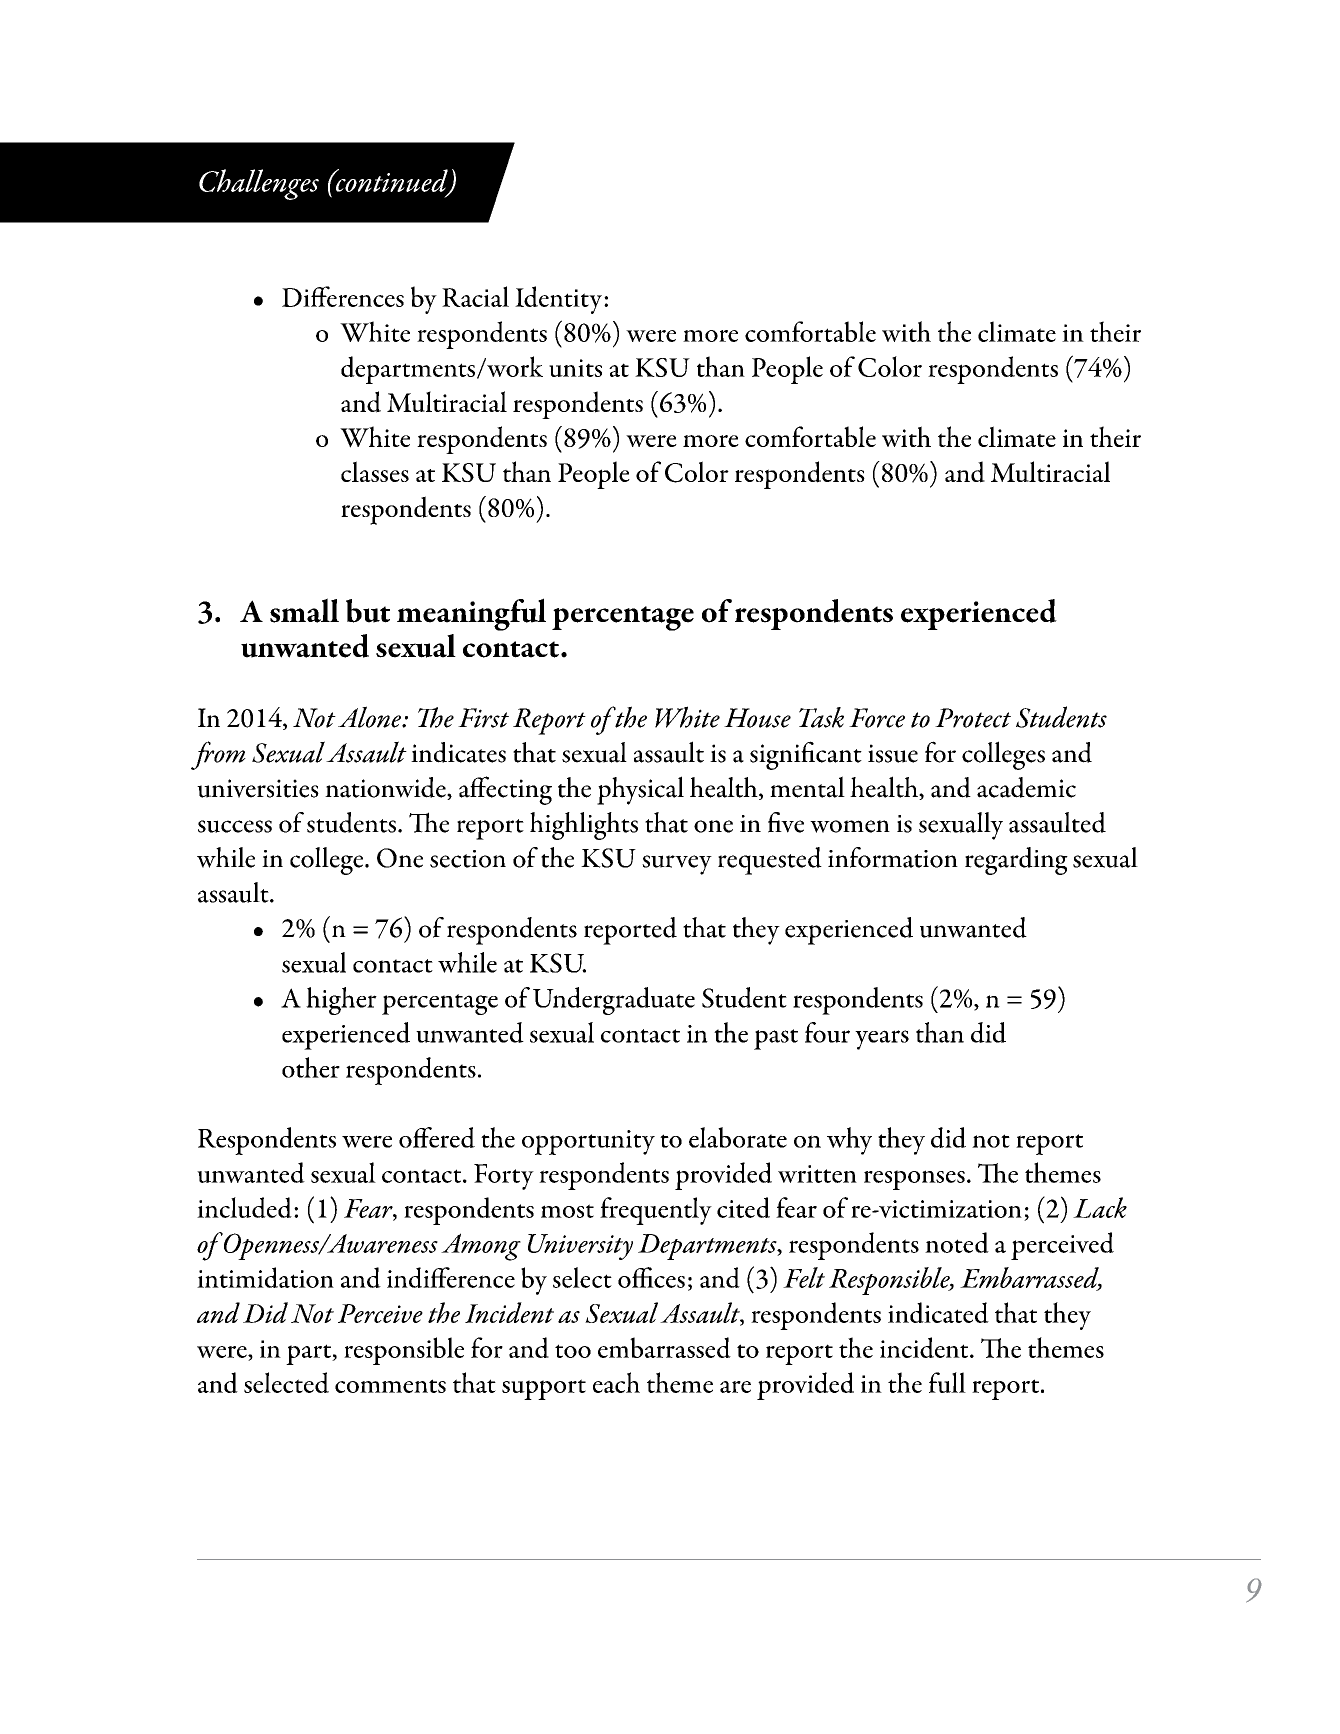 The height and width of the screenshot is (1734, 1340). What do you see at coordinates (471, 614) in the screenshot?
I see `meaningful` at bounding box center [471, 614].
